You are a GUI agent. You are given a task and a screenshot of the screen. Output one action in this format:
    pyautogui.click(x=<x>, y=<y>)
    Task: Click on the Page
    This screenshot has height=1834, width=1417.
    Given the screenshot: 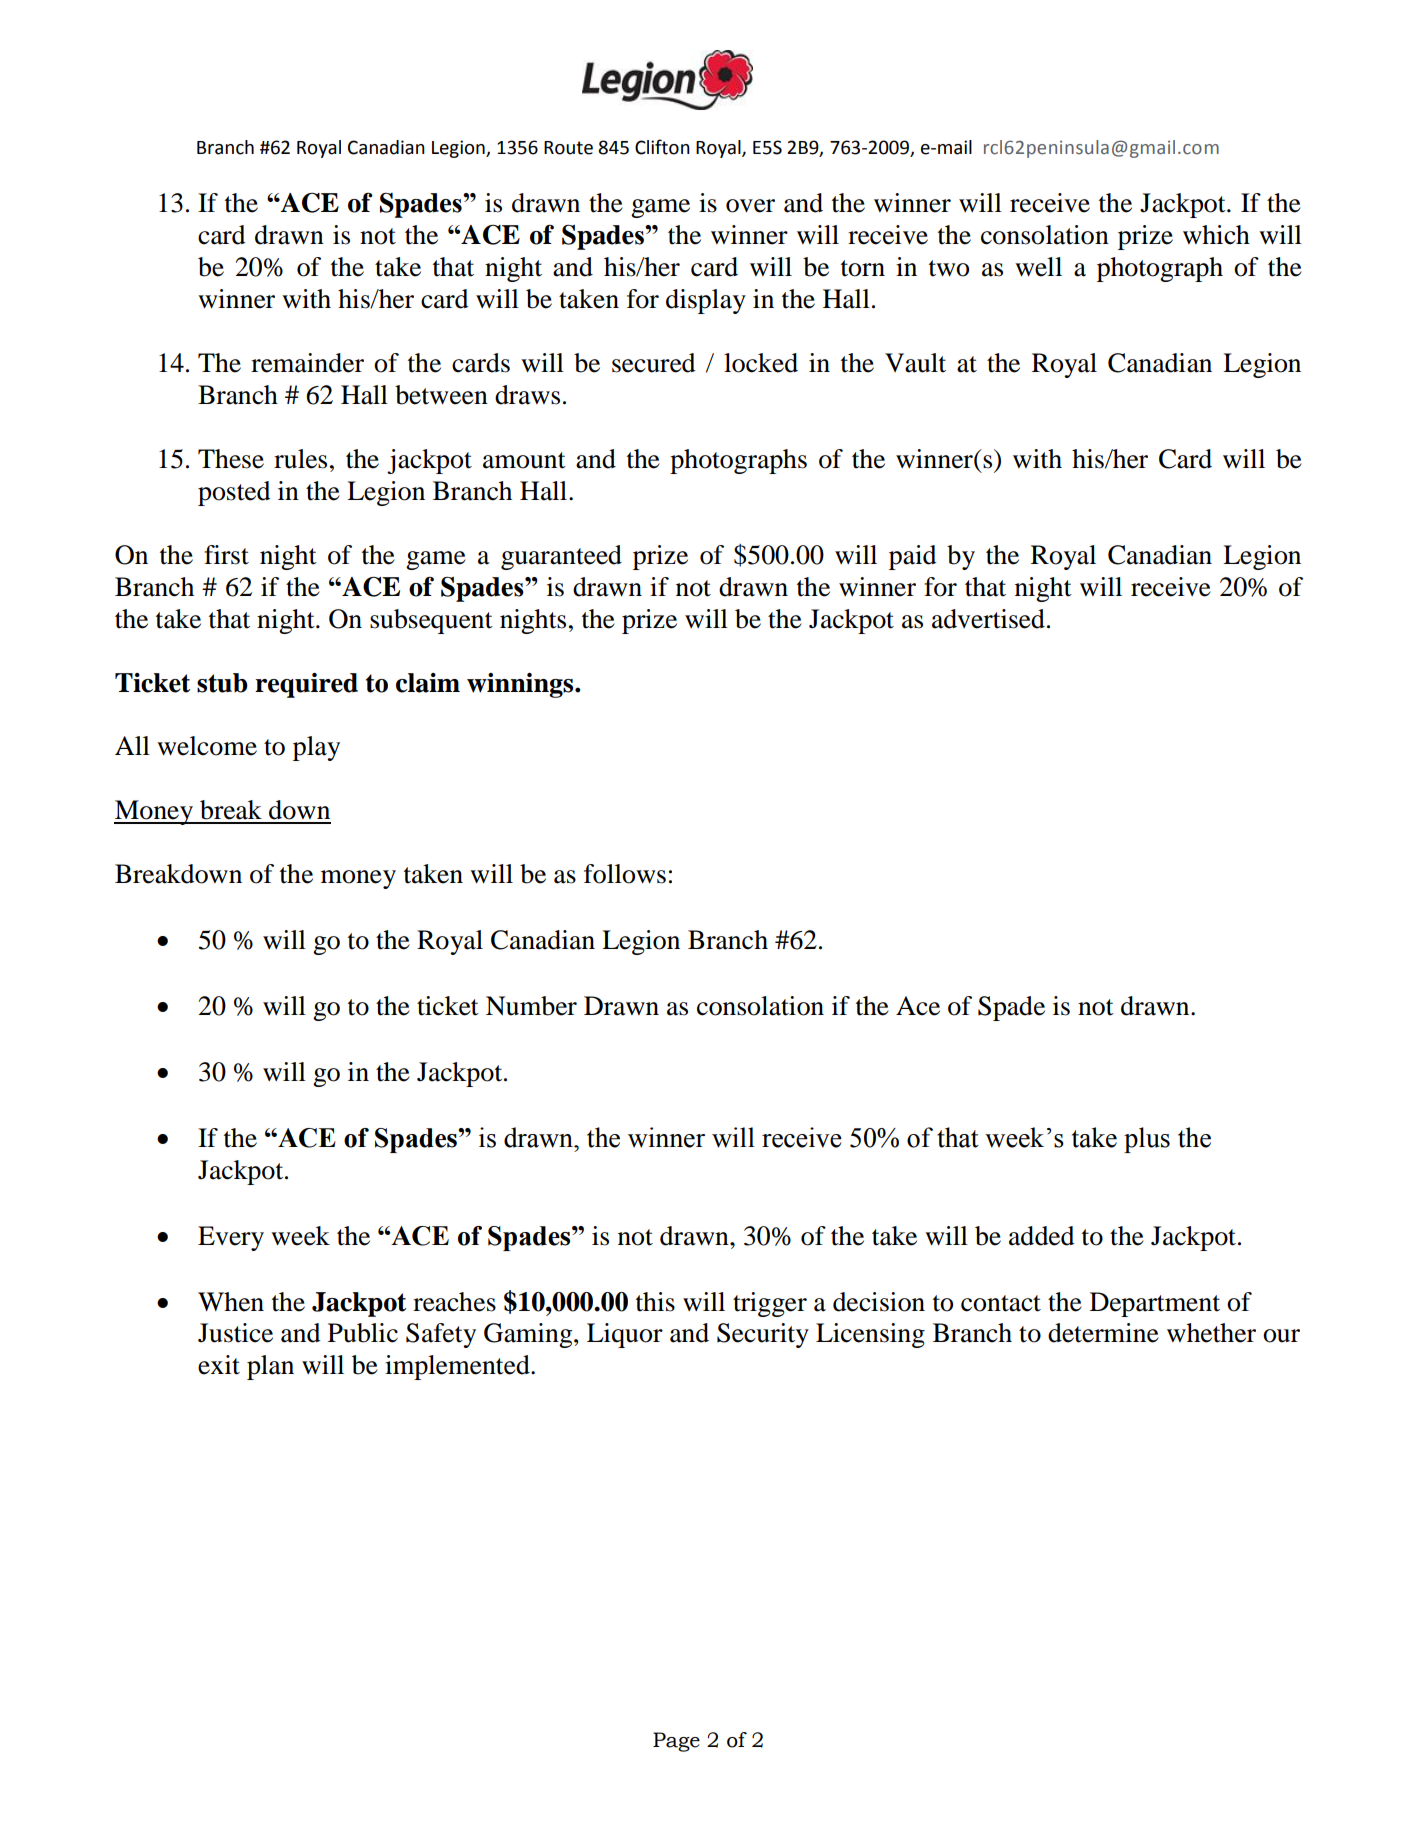 What is the action you would take?
    pyautogui.click(x=676, y=1742)
